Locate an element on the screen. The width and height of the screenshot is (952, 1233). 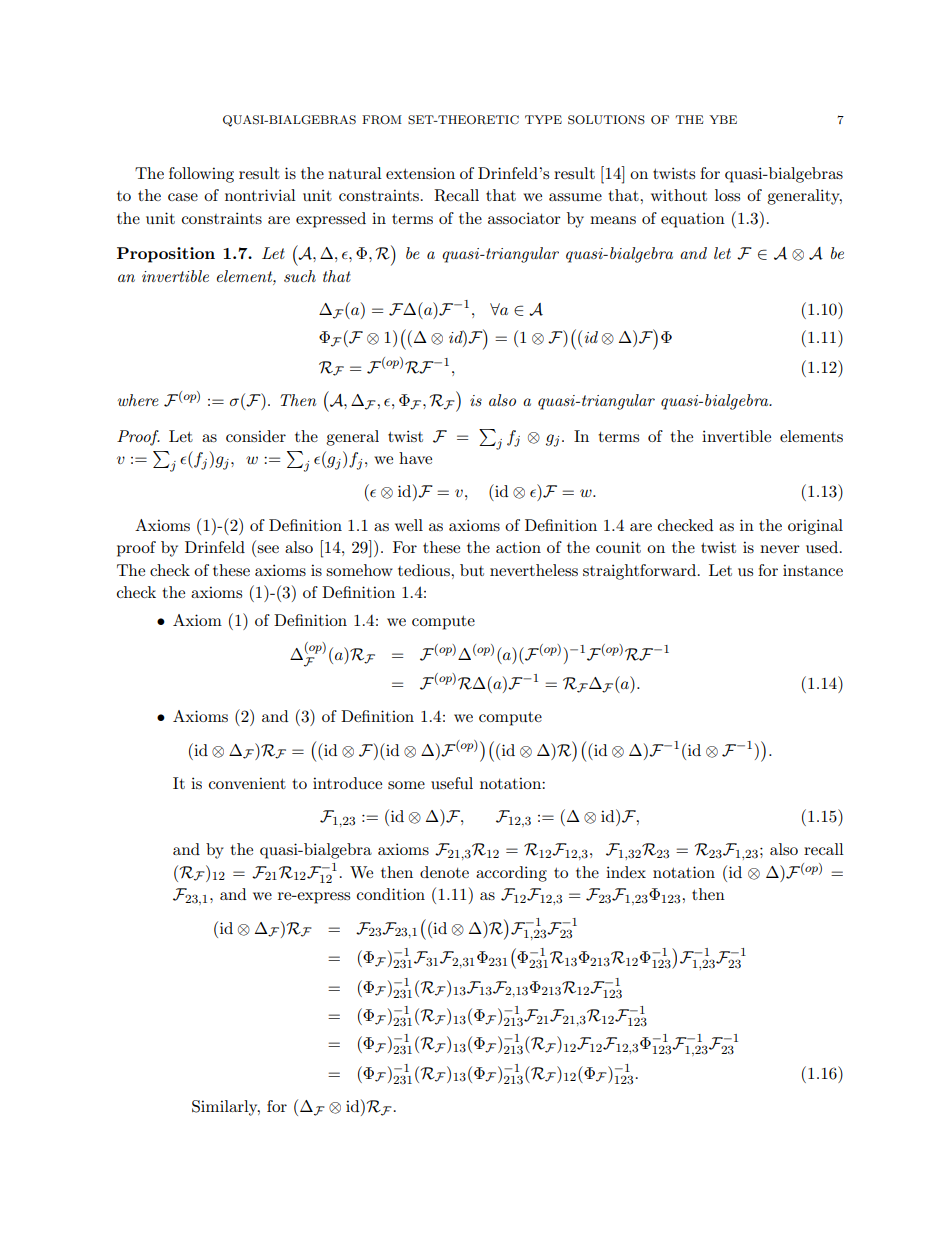
where is located at coordinates (138, 400).
